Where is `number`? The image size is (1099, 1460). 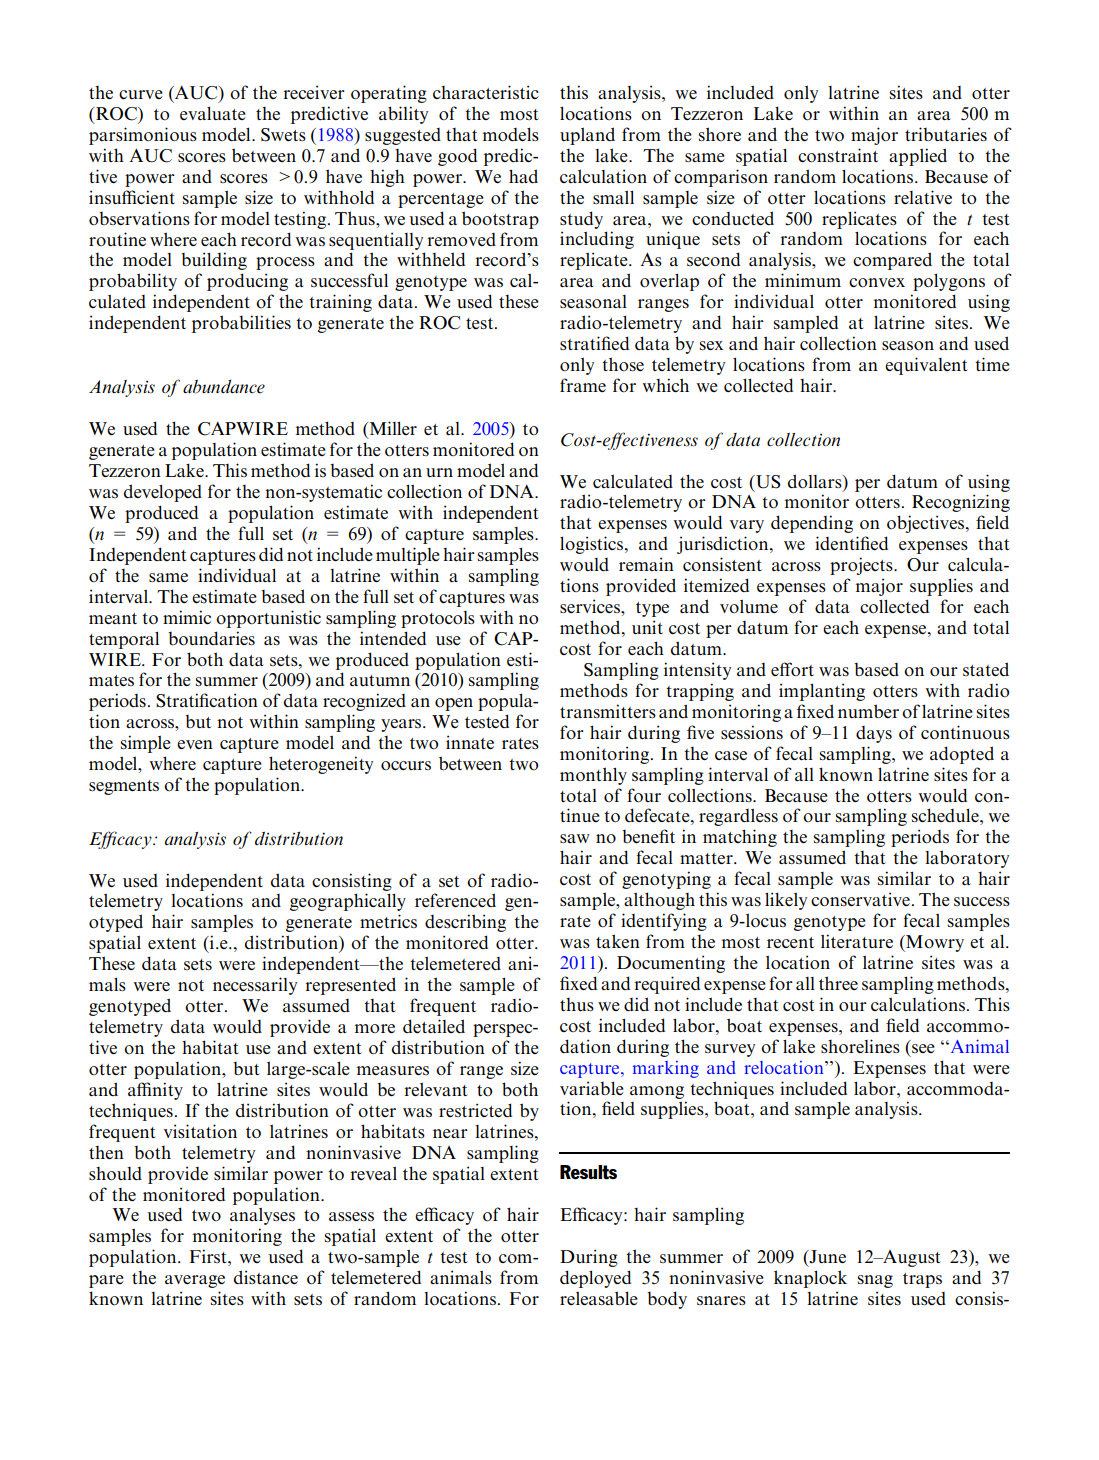
number is located at coordinates (868, 711).
